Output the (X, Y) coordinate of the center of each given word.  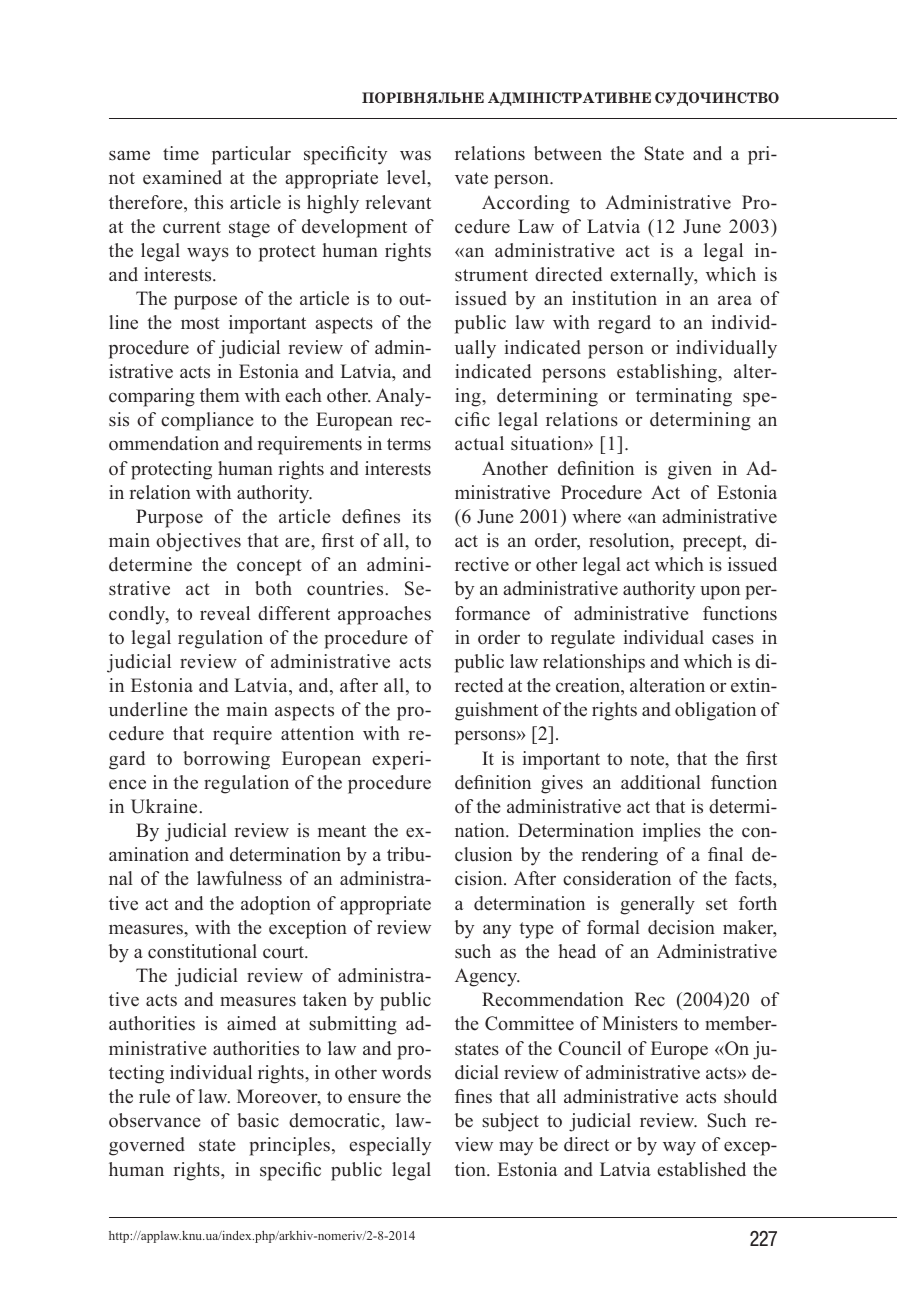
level (407, 177)
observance (155, 1120)
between (568, 153)
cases (733, 639)
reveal (225, 613)
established (701, 1169)
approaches (384, 615)
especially (390, 1146)
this (208, 202)
